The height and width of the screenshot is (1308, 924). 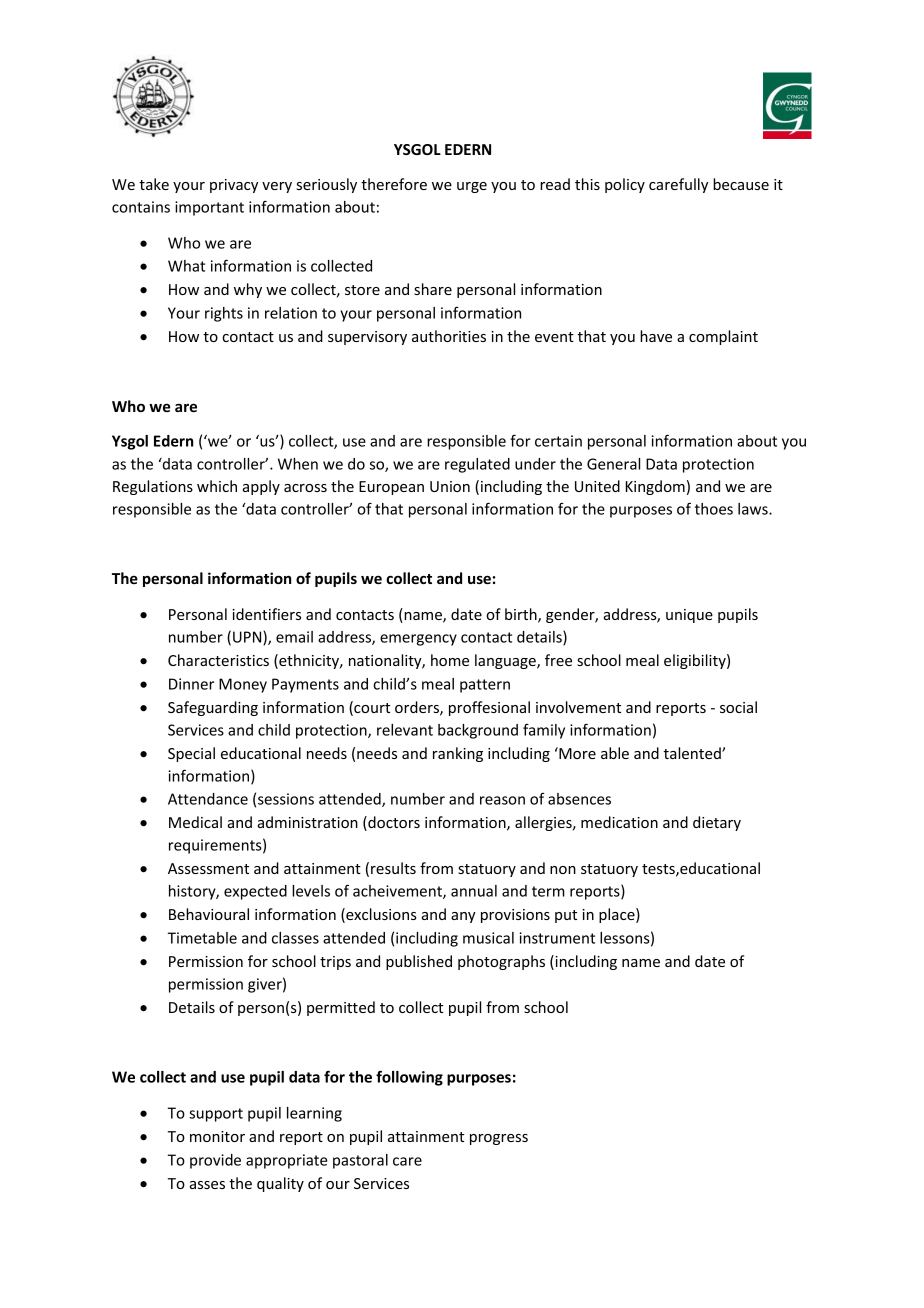 What do you see at coordinates (209, 914) in the screenshot?
I see `Behavioural` at bounding box center [209, 914].
